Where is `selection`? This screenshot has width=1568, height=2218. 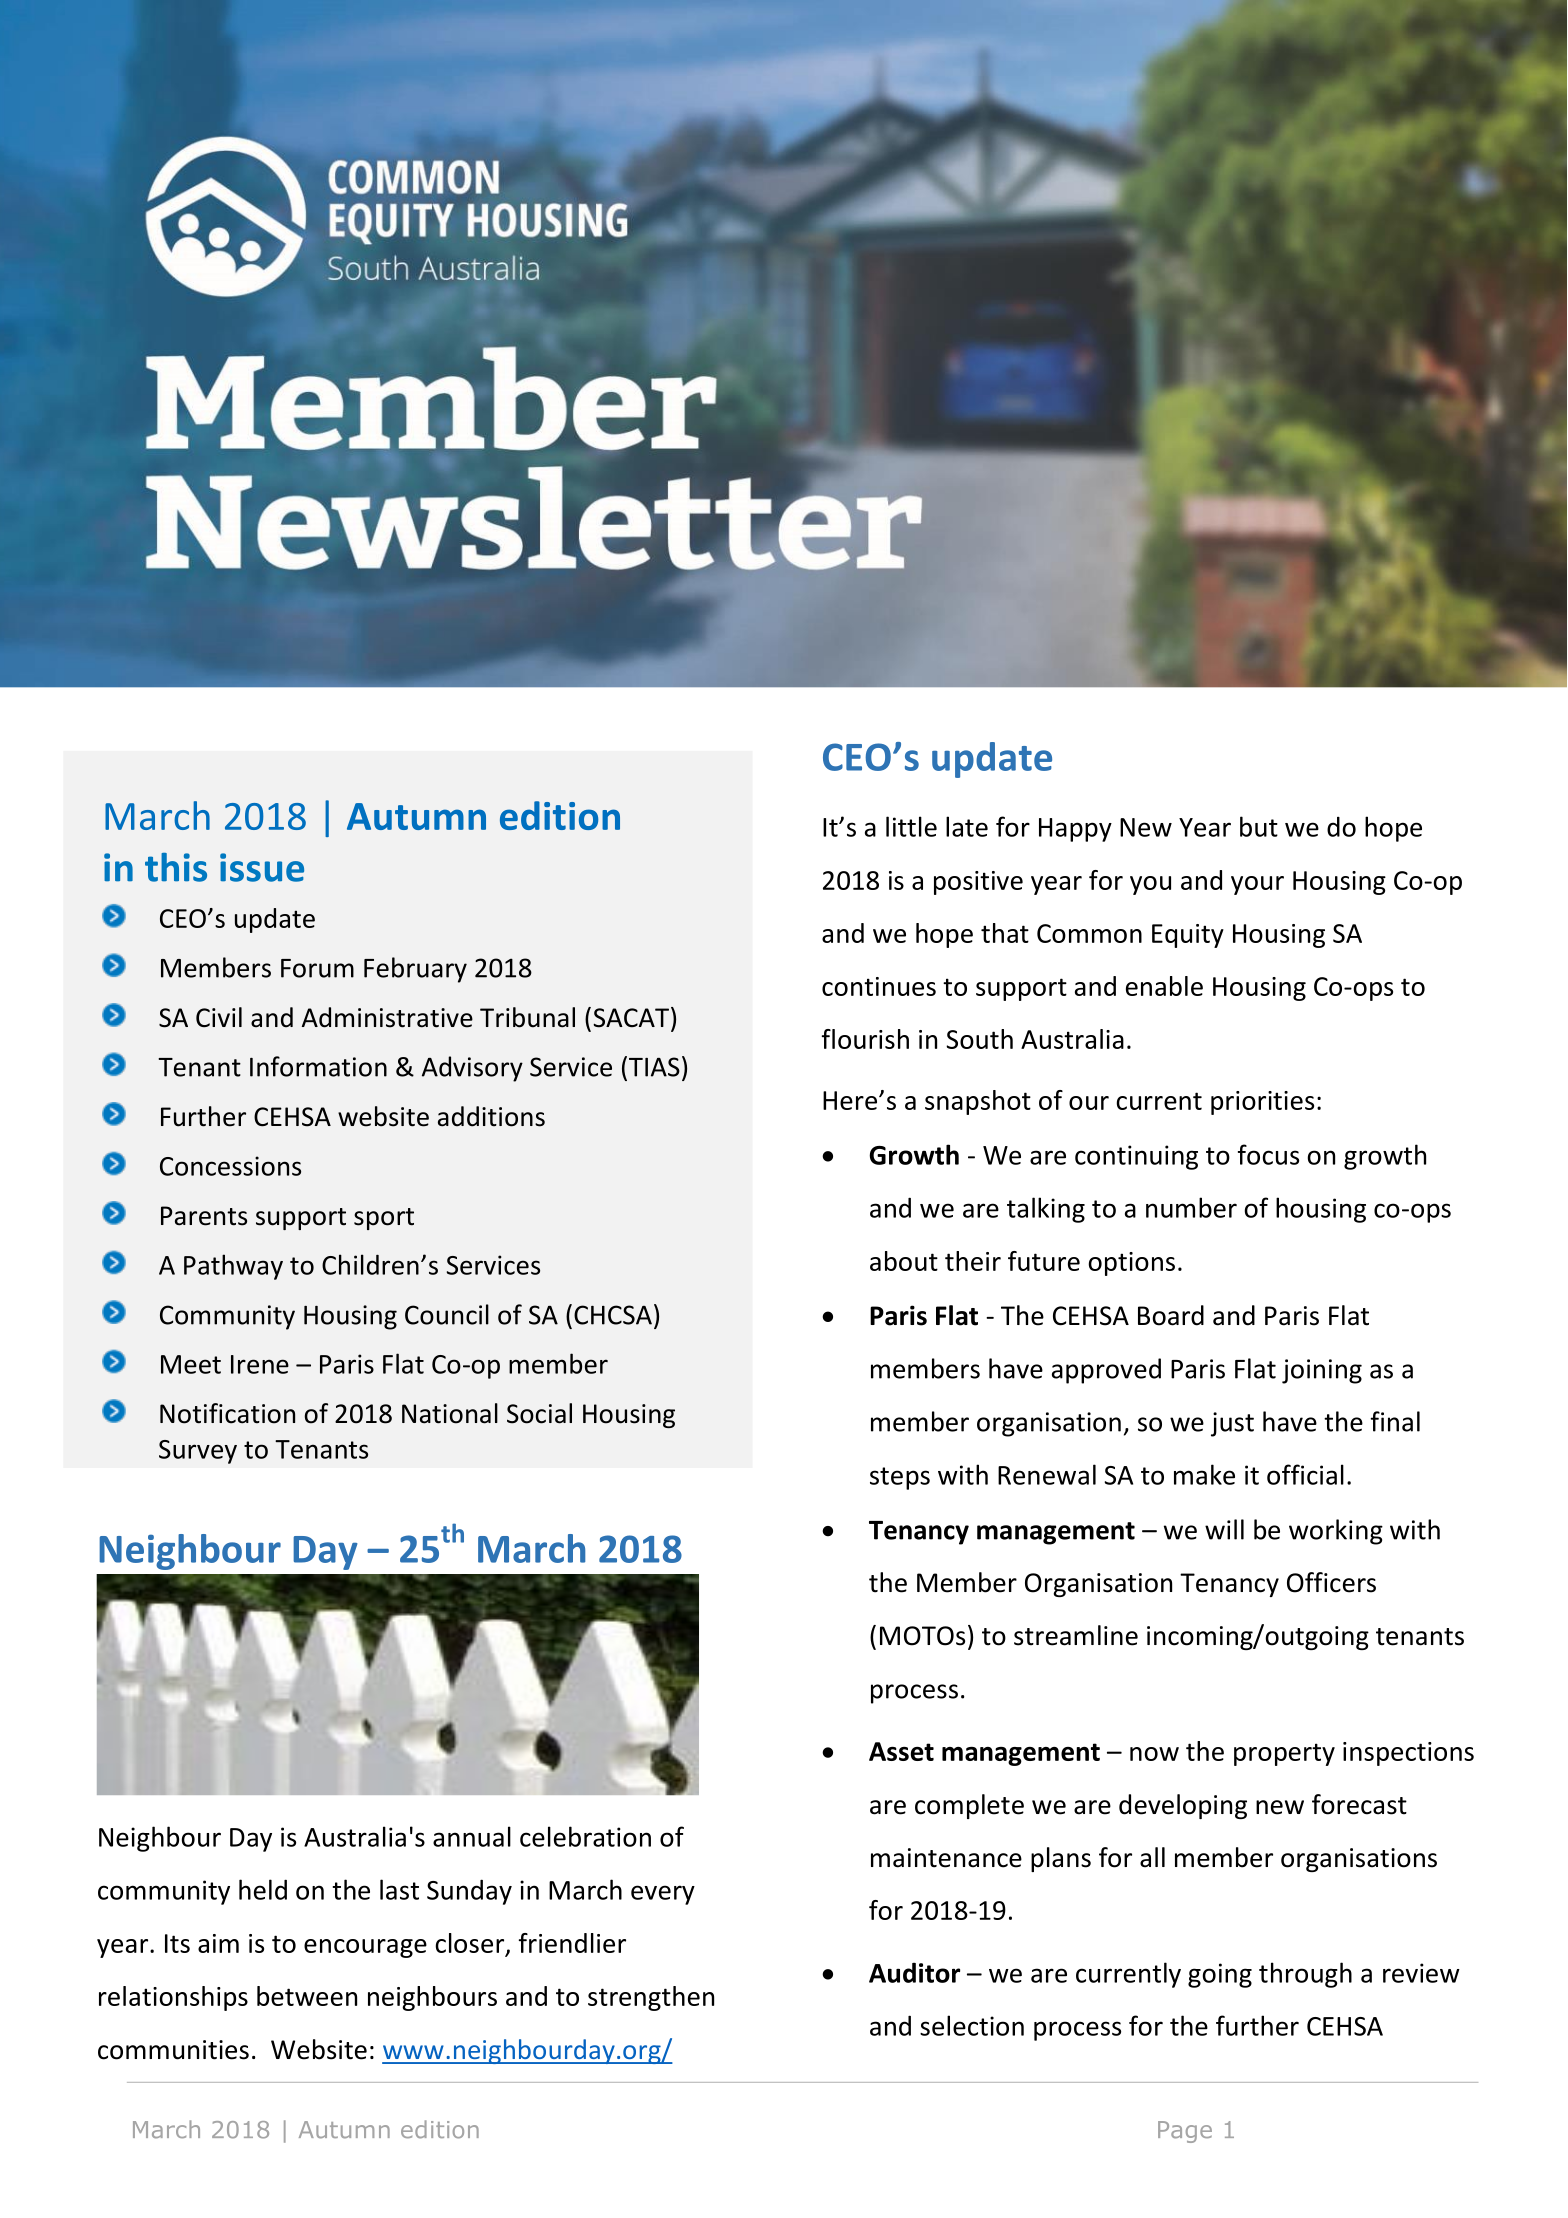 selection is located at coordinates (972, 2025).
